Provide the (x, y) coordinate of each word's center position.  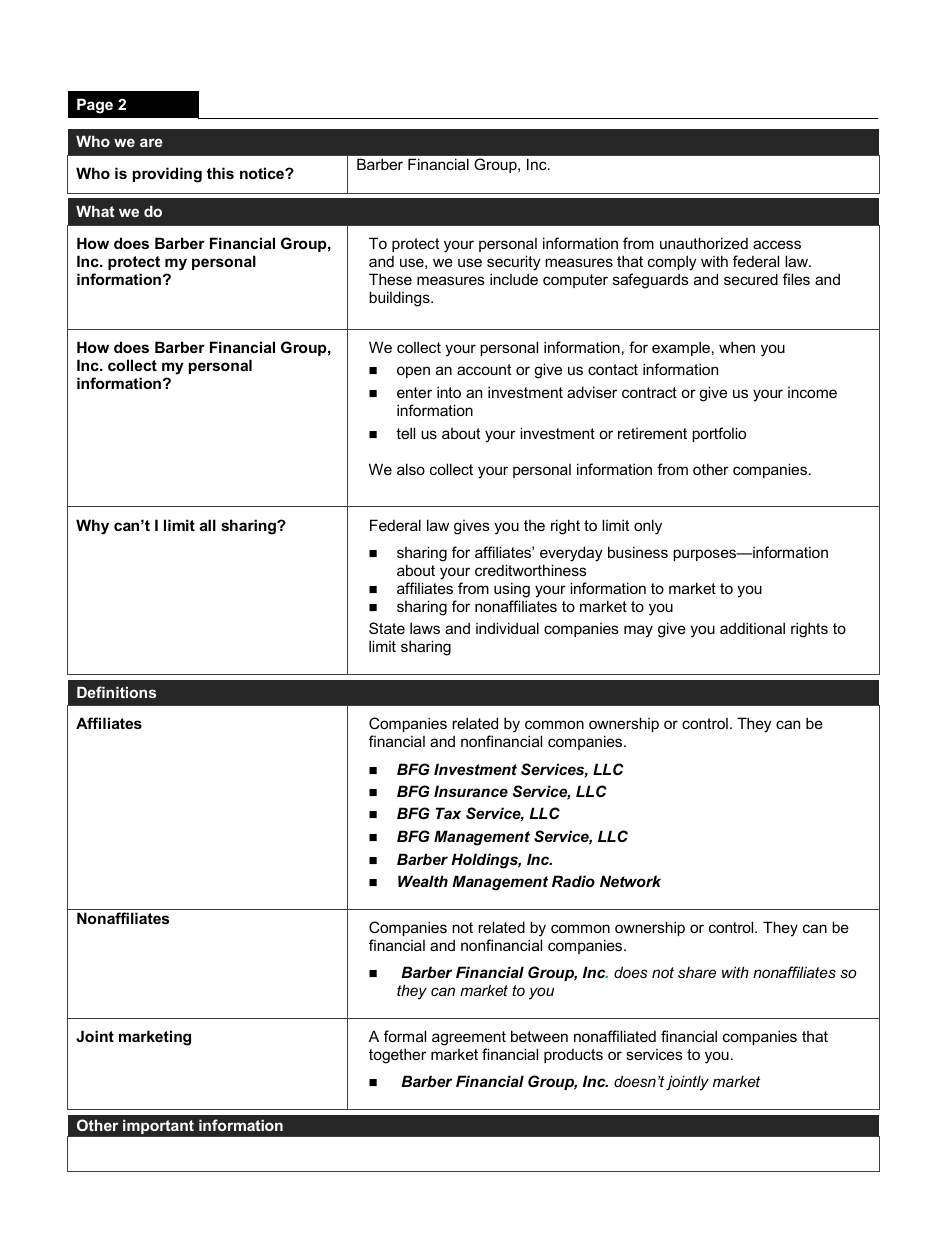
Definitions (116, 692)
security (514, 263)
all (208, 525)
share (697, 972)
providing (167, 175)
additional (752, 628)
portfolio (719, 434)
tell (405, 433)
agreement (469, 1038)
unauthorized (704, 243)
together (397, 1056)
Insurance (471, 791)
